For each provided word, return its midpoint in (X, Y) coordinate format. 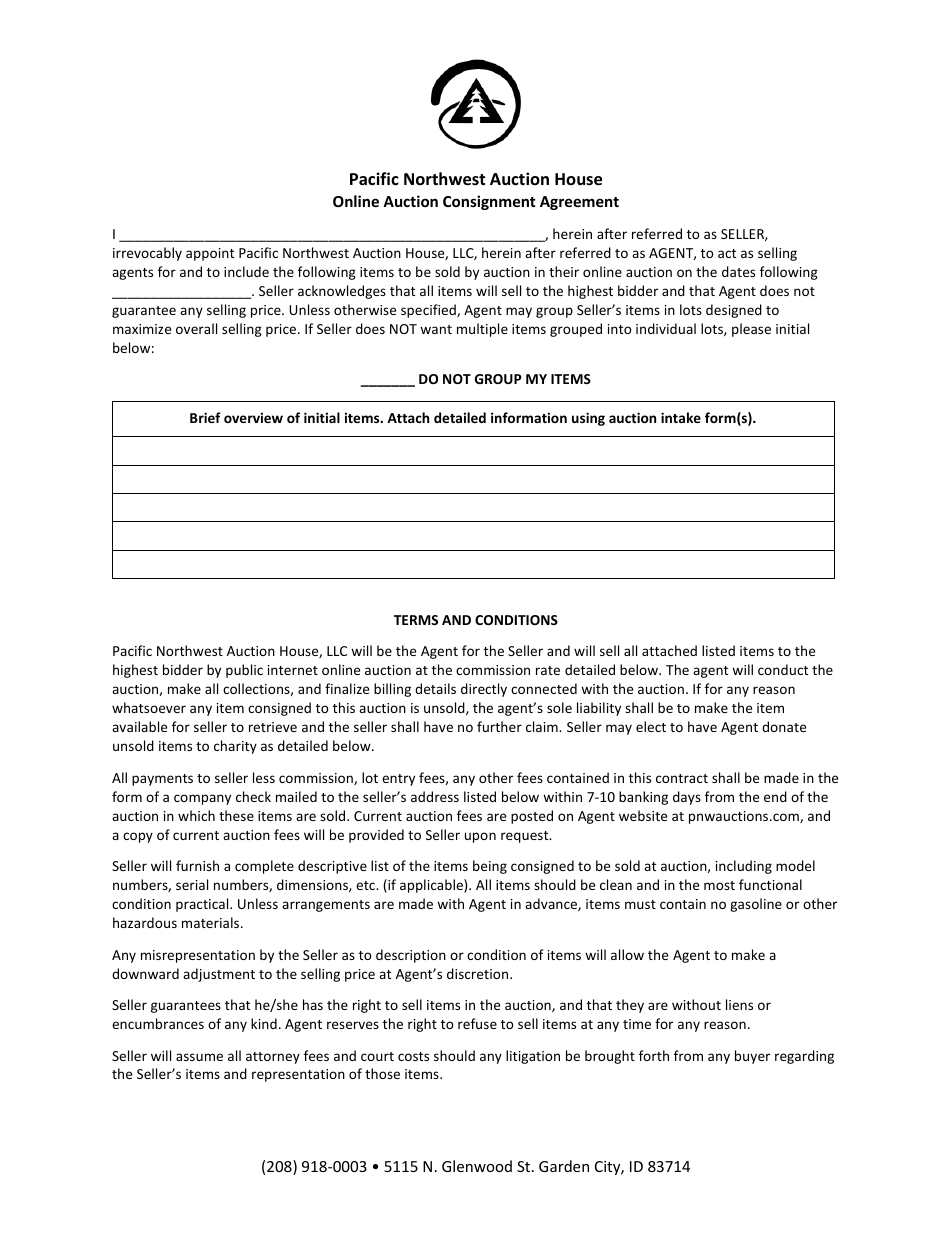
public (244, 671)
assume (199, 1057)
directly (484, 690)
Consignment (489, 202)
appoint (210, 254)
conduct (783, 669)
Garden (564, 1166)
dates (738, 271)
